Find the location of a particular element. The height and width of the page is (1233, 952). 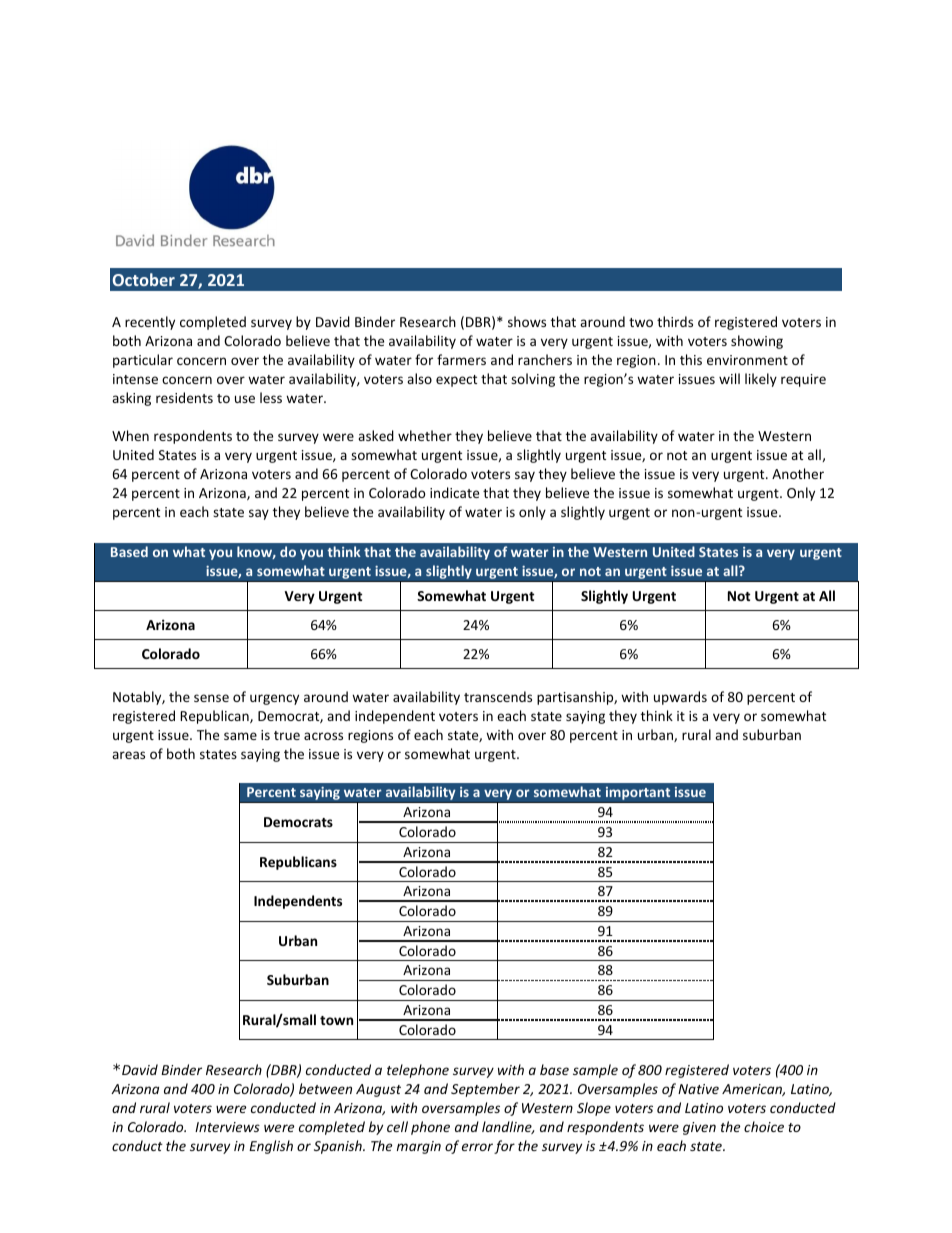

thirds is located at coordinates (675, 321).
